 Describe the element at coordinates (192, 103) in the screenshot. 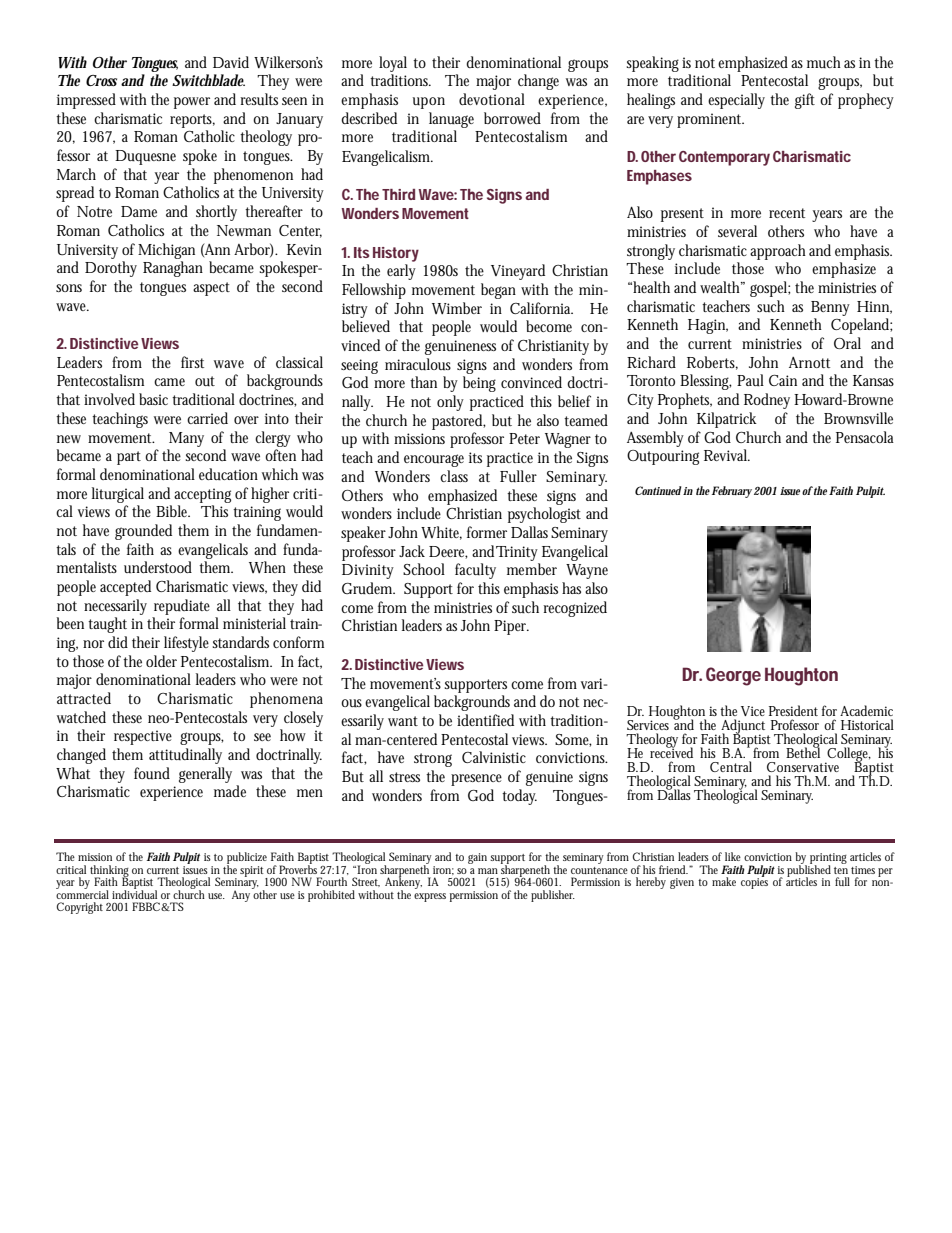

I see `power` at that location.
